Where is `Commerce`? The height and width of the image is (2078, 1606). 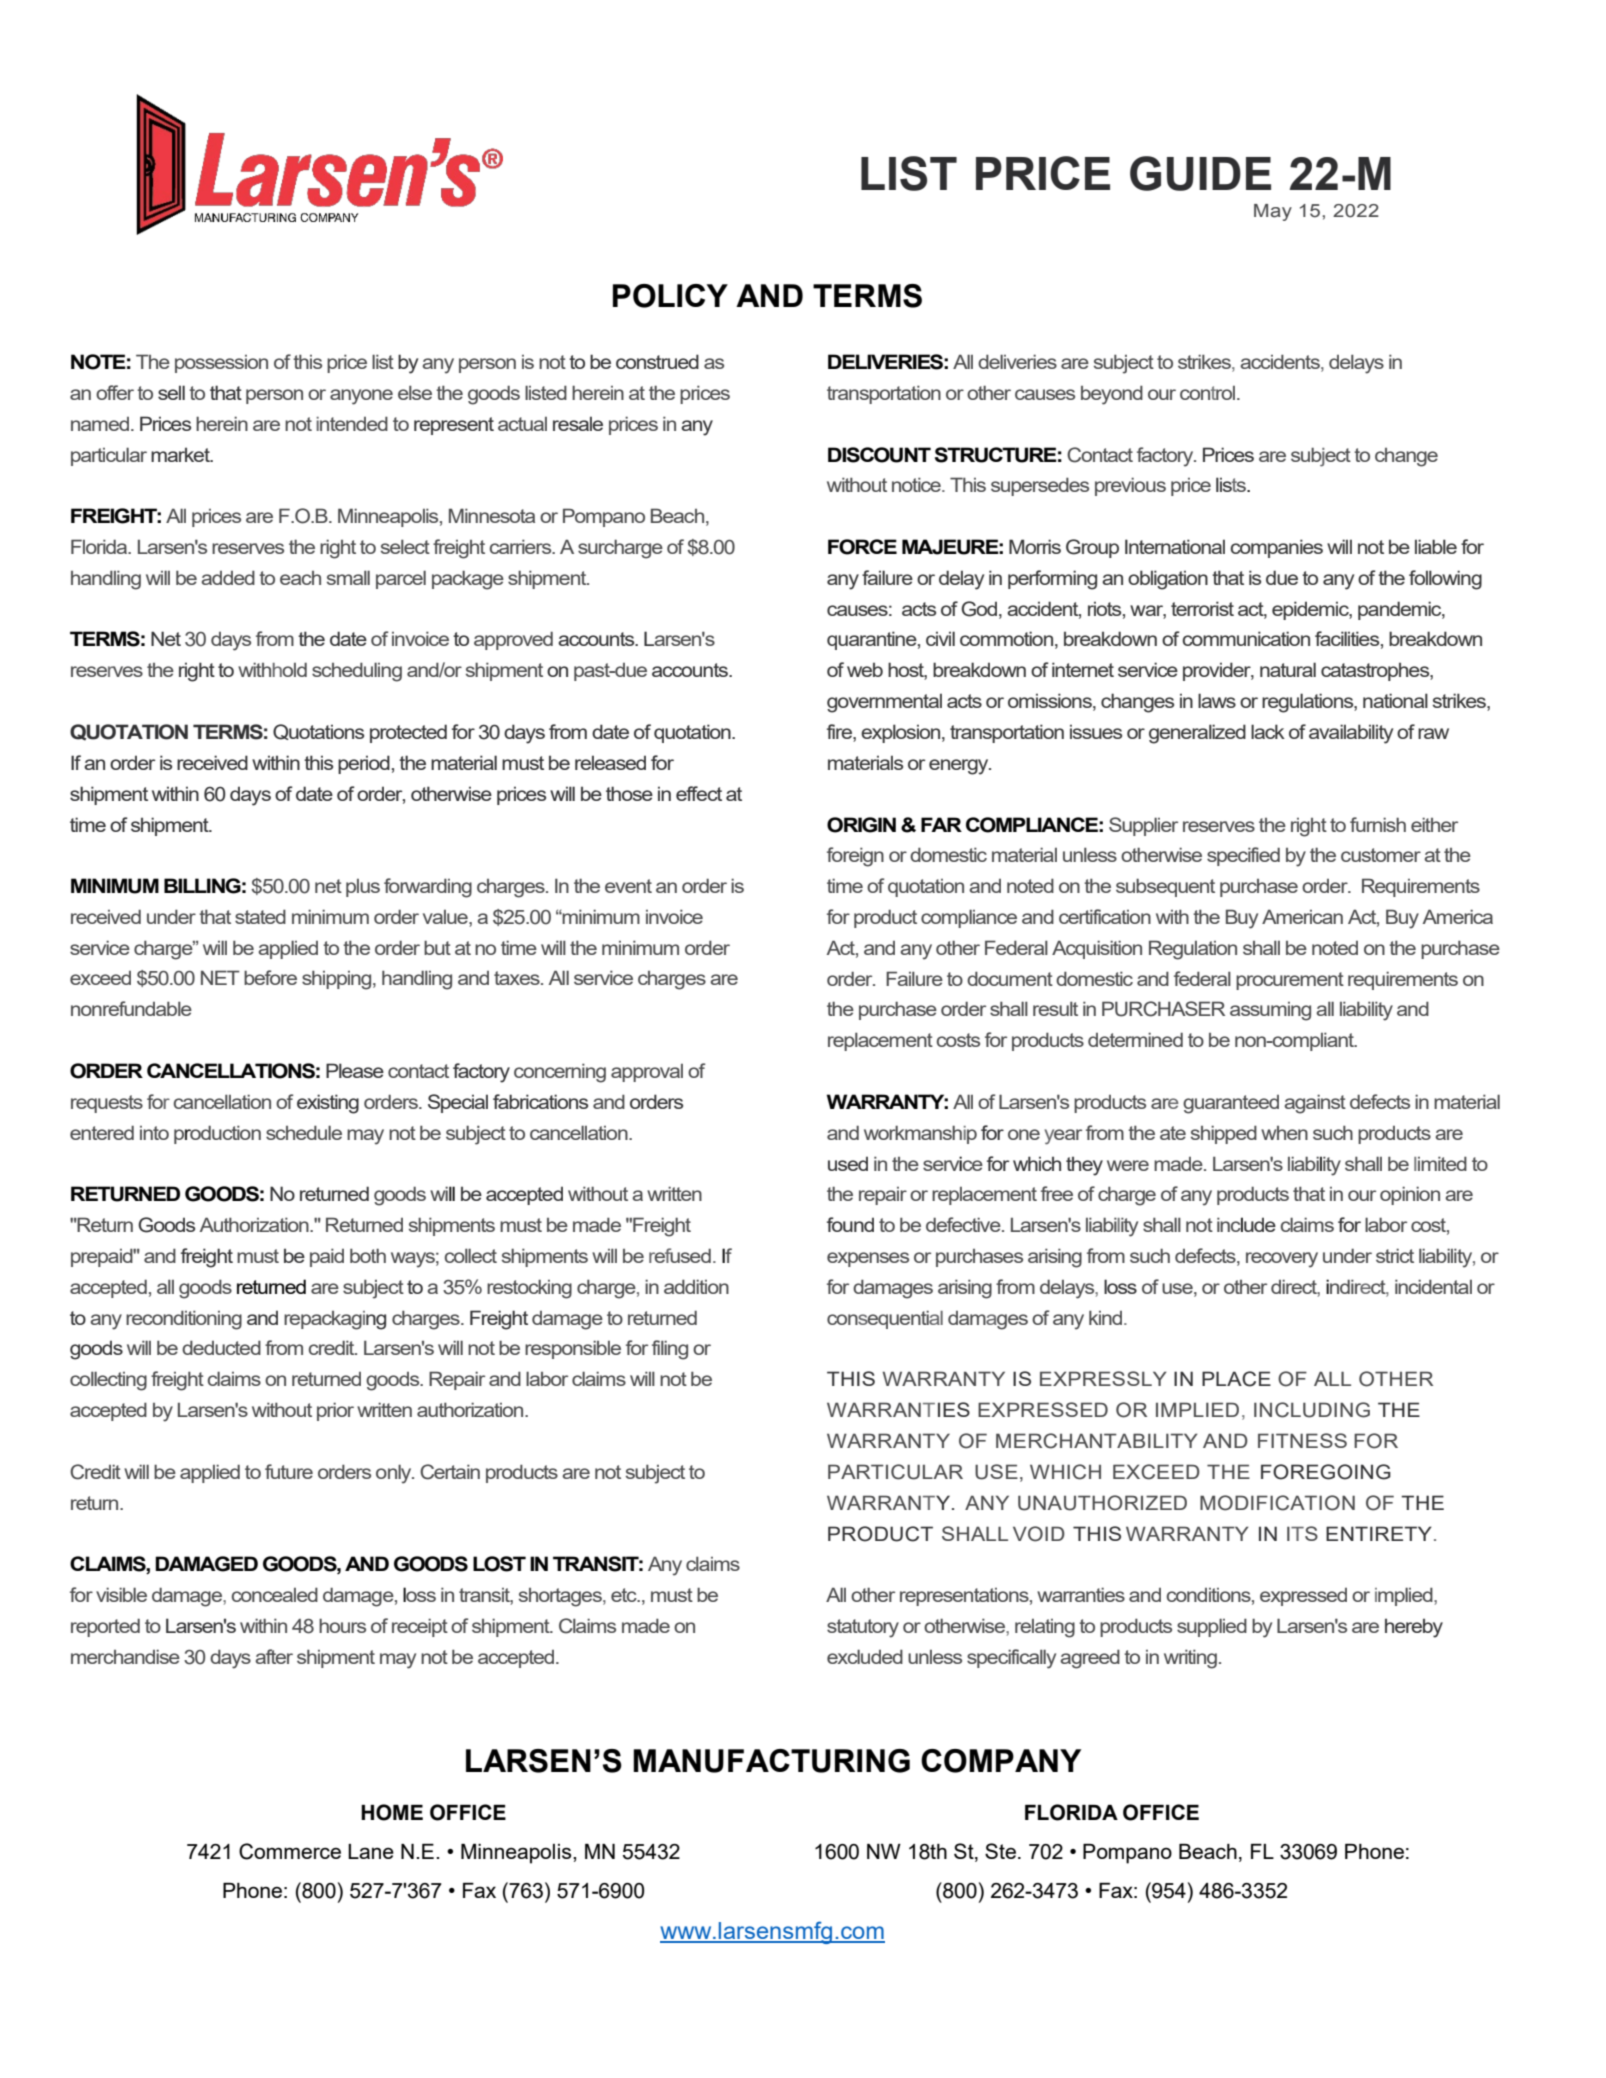 Commerce is located at coordinates (290, 1851).
